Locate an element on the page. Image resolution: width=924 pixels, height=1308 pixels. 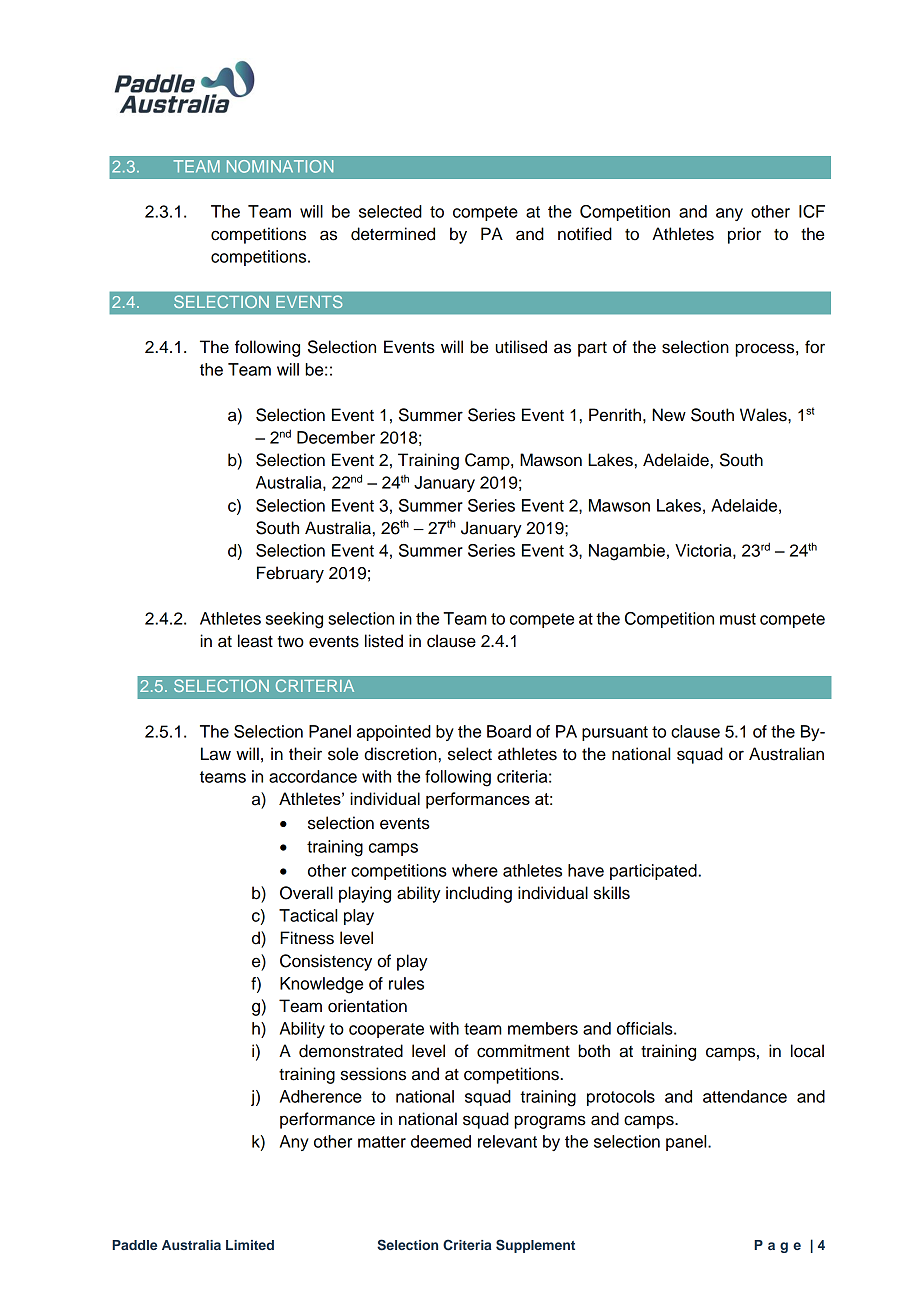
Supplement is located at coordinates (535, 1246).
